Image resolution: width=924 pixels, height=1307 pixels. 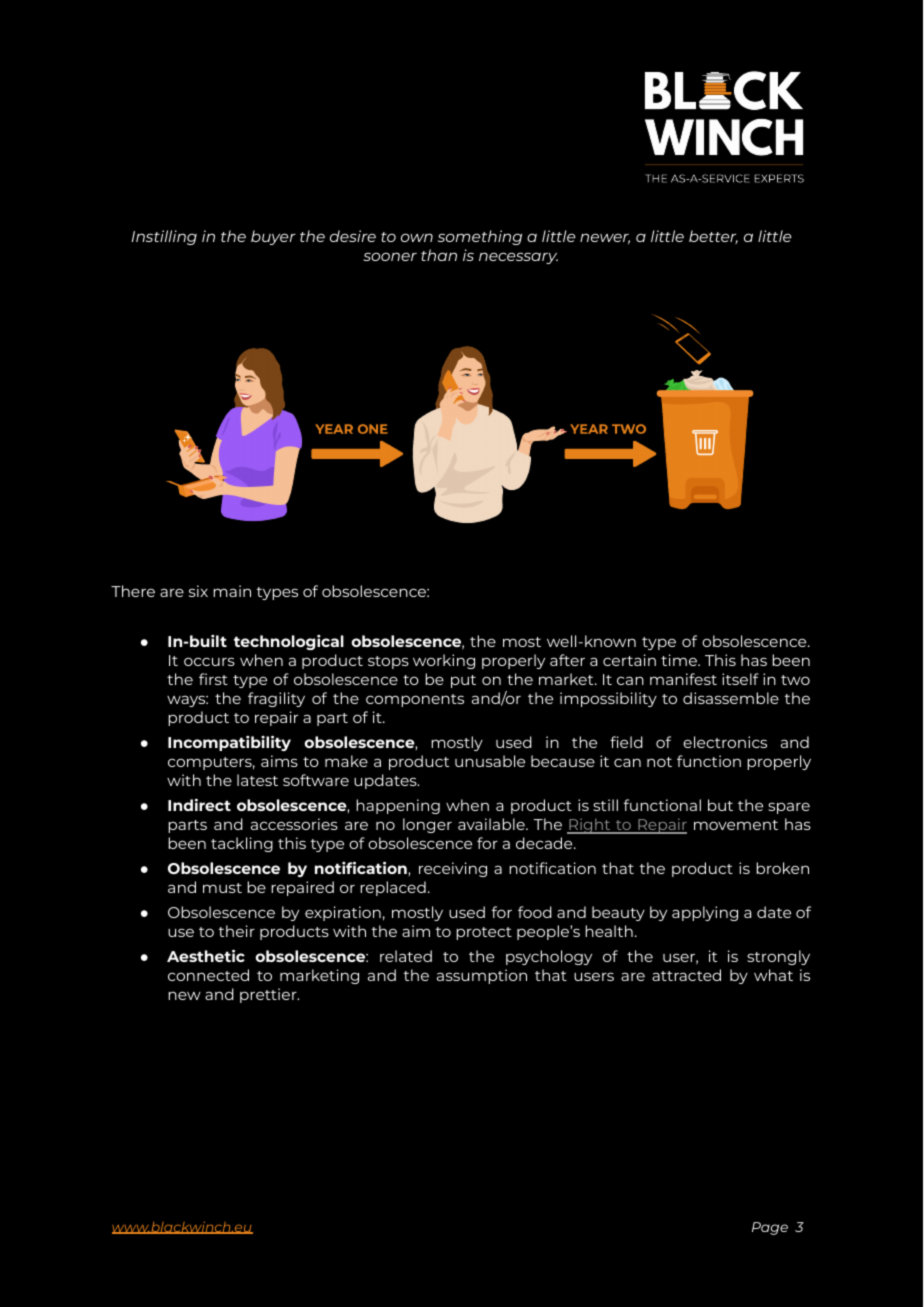 What do you see at coordinates (269, 995) in the page?
I see `prettier` at bounding box center [269, 995].
